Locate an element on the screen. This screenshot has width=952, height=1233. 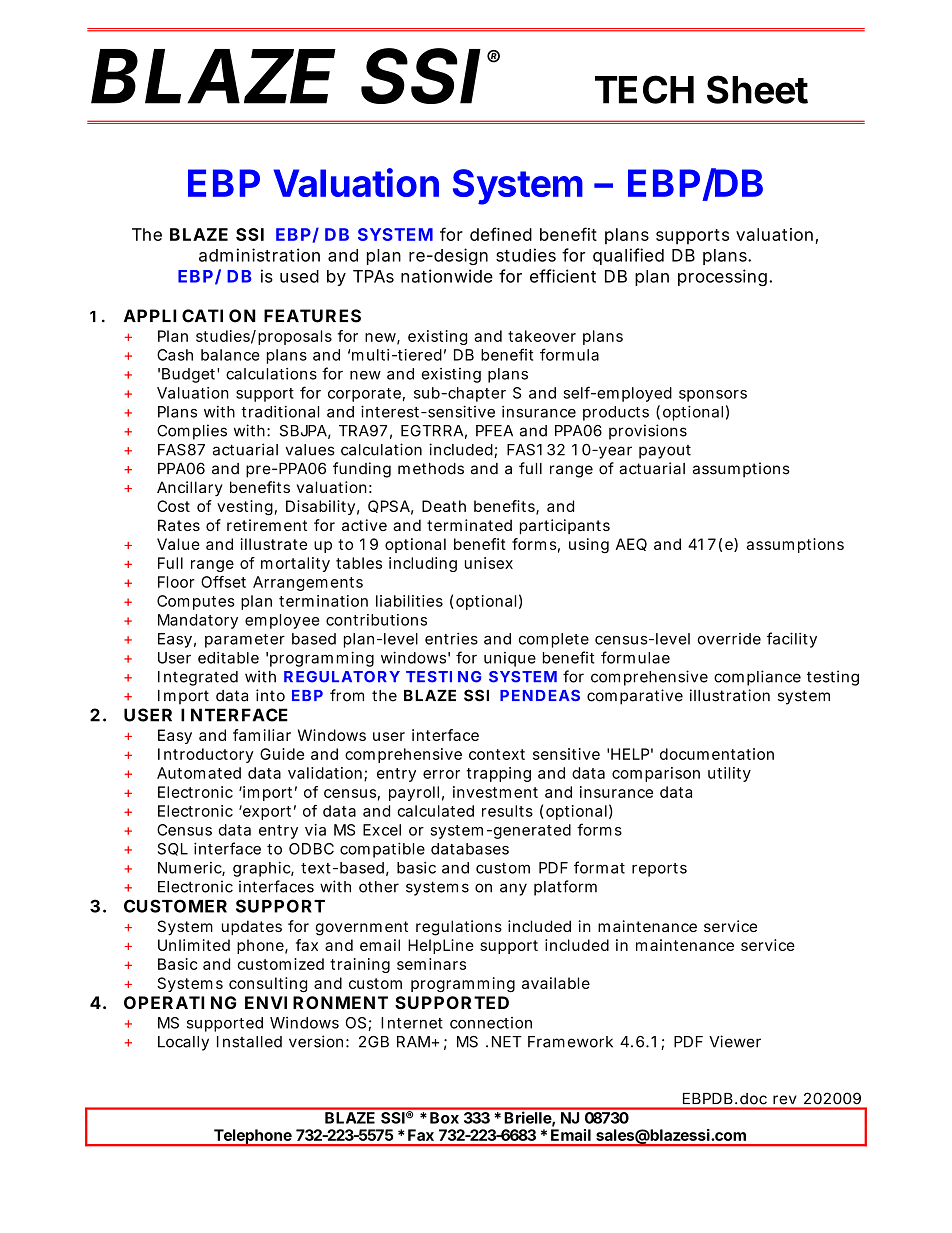
unisex is located at coordinates (489, 563).
